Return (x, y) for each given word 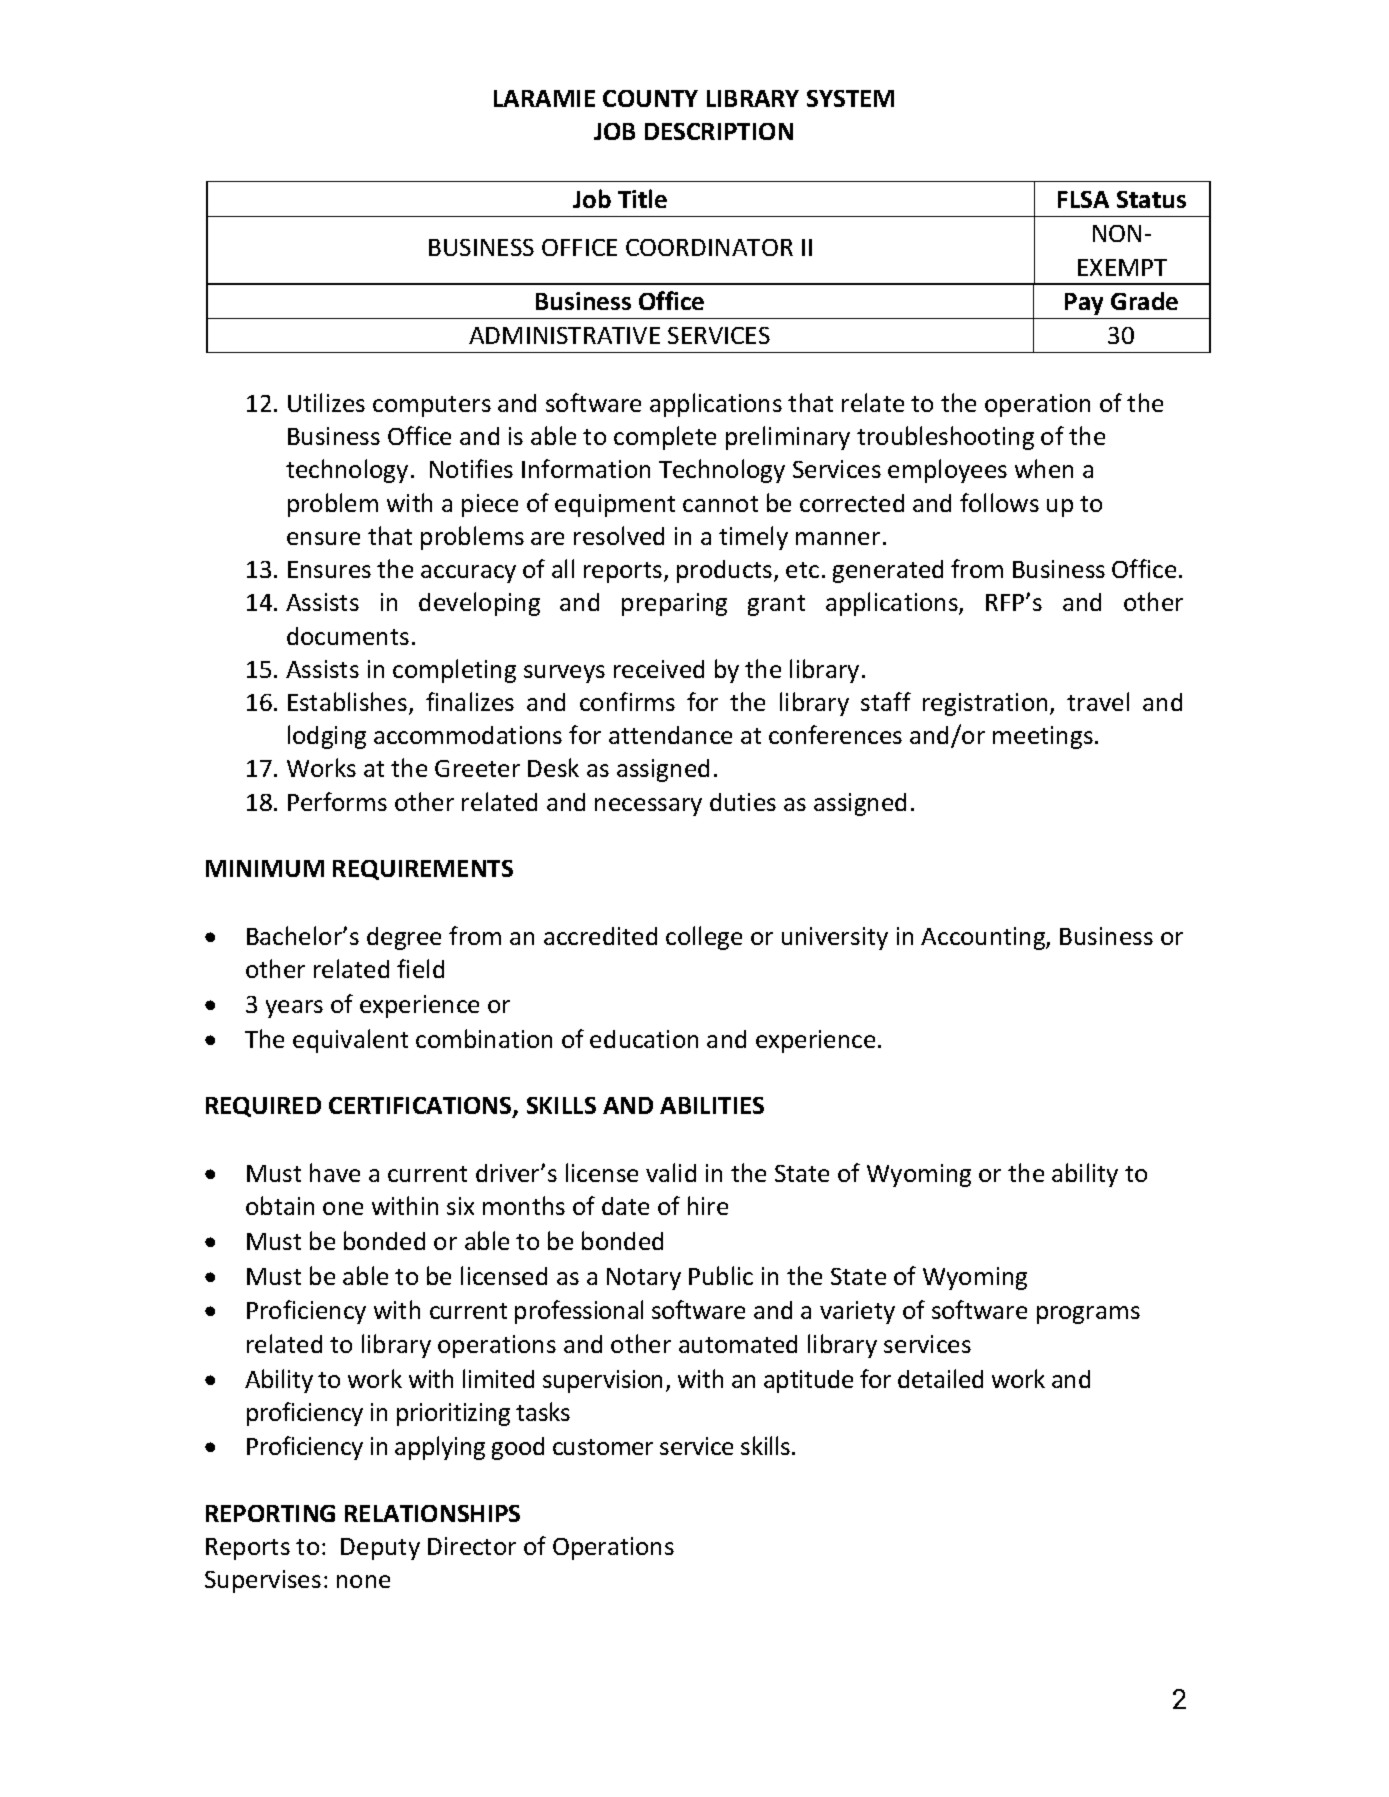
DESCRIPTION (719, 131)
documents (348, 636)
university (835, 938)
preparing (674, 604)
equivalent (350, 1041)
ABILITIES (712, 1105)
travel (1098, 701)
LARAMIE (544, 98)
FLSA (1083, 199)
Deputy (380, 1549)
